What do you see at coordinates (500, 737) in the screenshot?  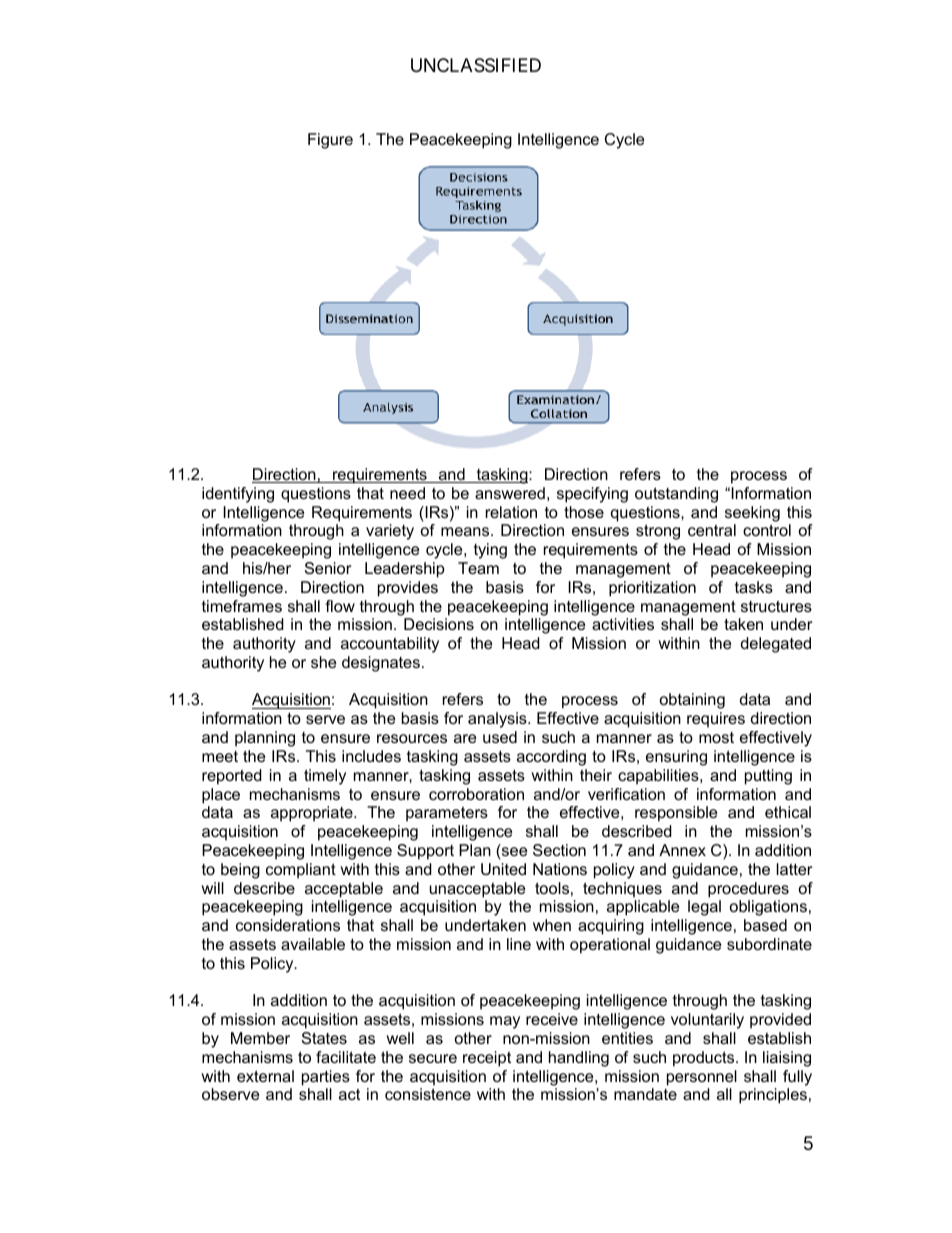 I see `used` at bounding box center [500, 737].
